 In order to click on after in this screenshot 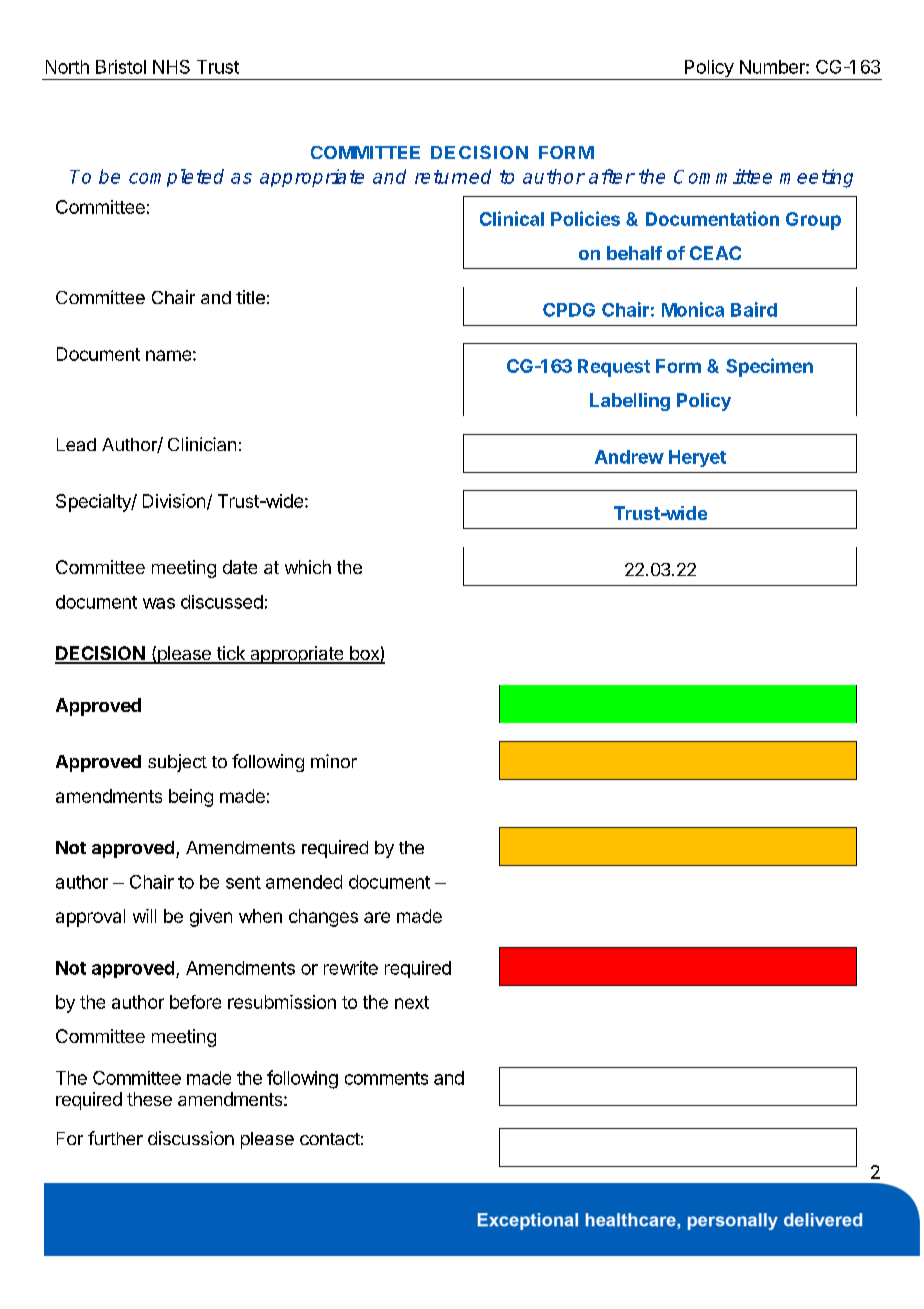, I will do `click(612, 176)`.
